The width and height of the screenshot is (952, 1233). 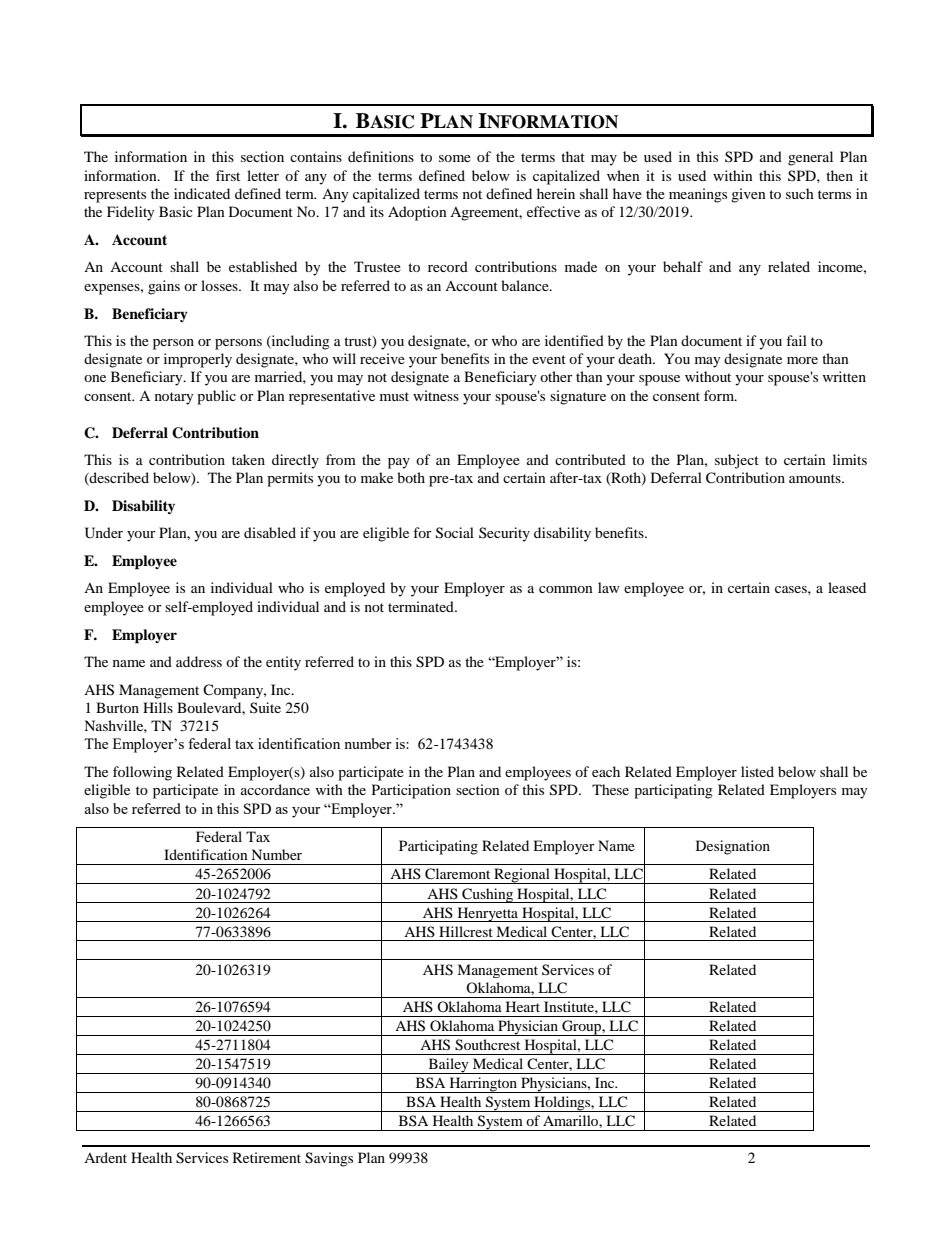 I want to click on given, so click(x=748, y=195).
